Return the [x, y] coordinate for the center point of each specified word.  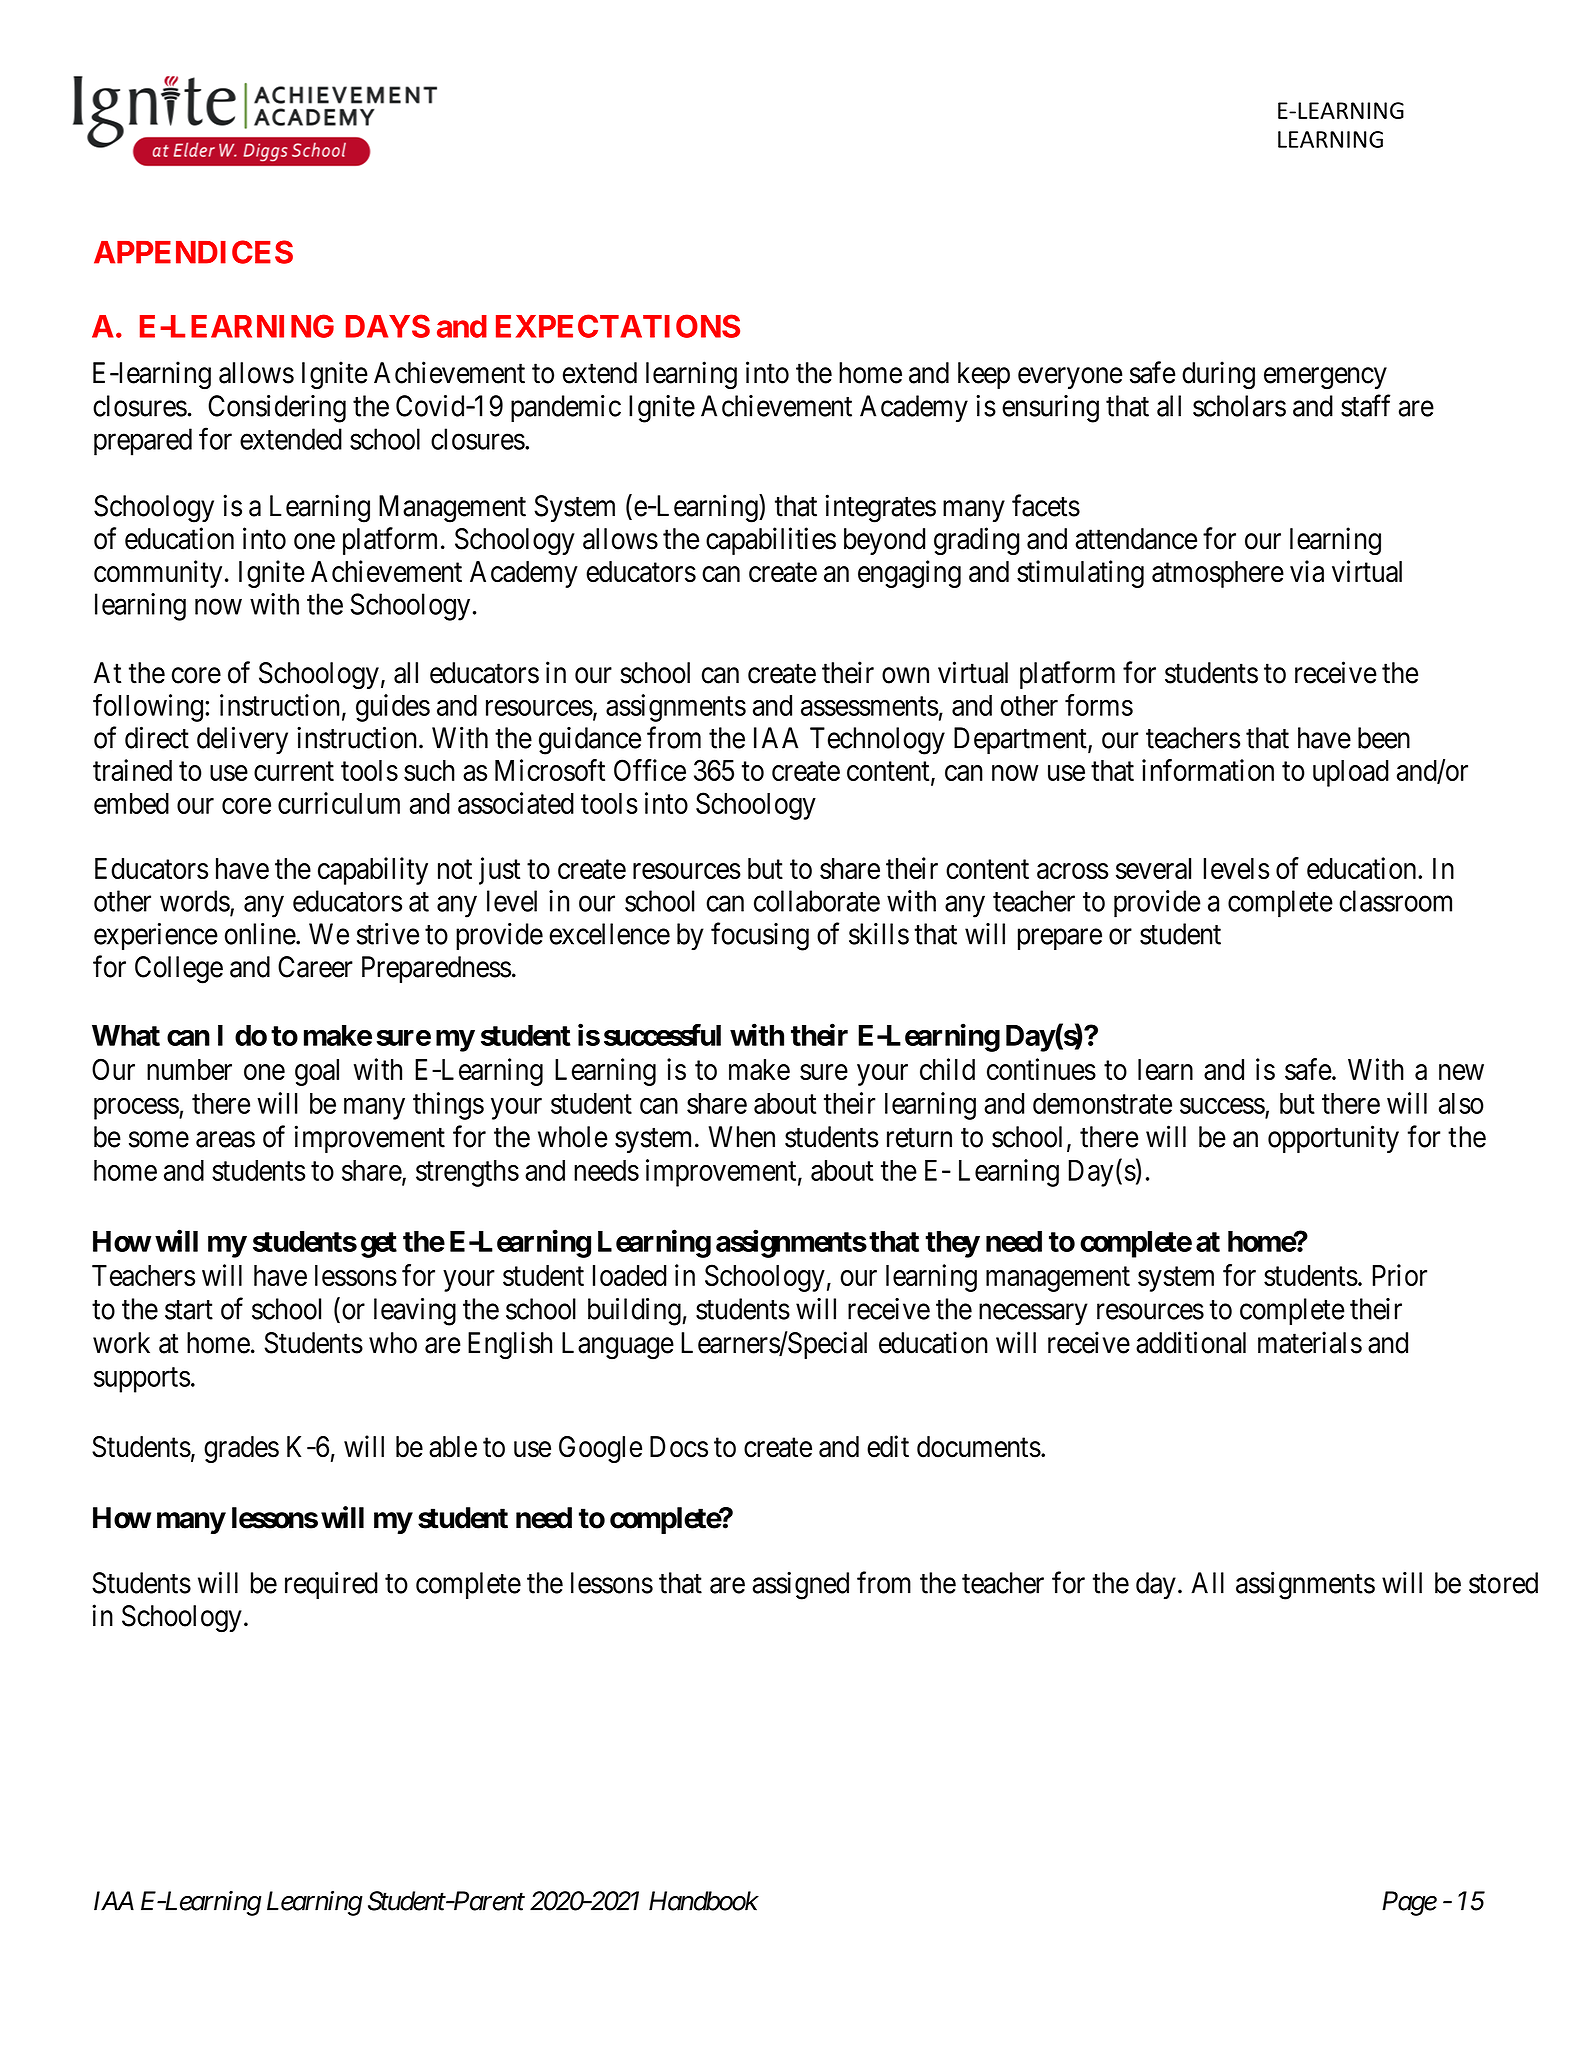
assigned [800, 1585]
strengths [467, 1173]
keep [984, 375]
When [742, 1137]
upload [1351, 773]
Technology [877, 741]
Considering [277, 409]
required [331, 1585]
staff [1365, 405]
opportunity [1333, 1139]
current [294, 771]
